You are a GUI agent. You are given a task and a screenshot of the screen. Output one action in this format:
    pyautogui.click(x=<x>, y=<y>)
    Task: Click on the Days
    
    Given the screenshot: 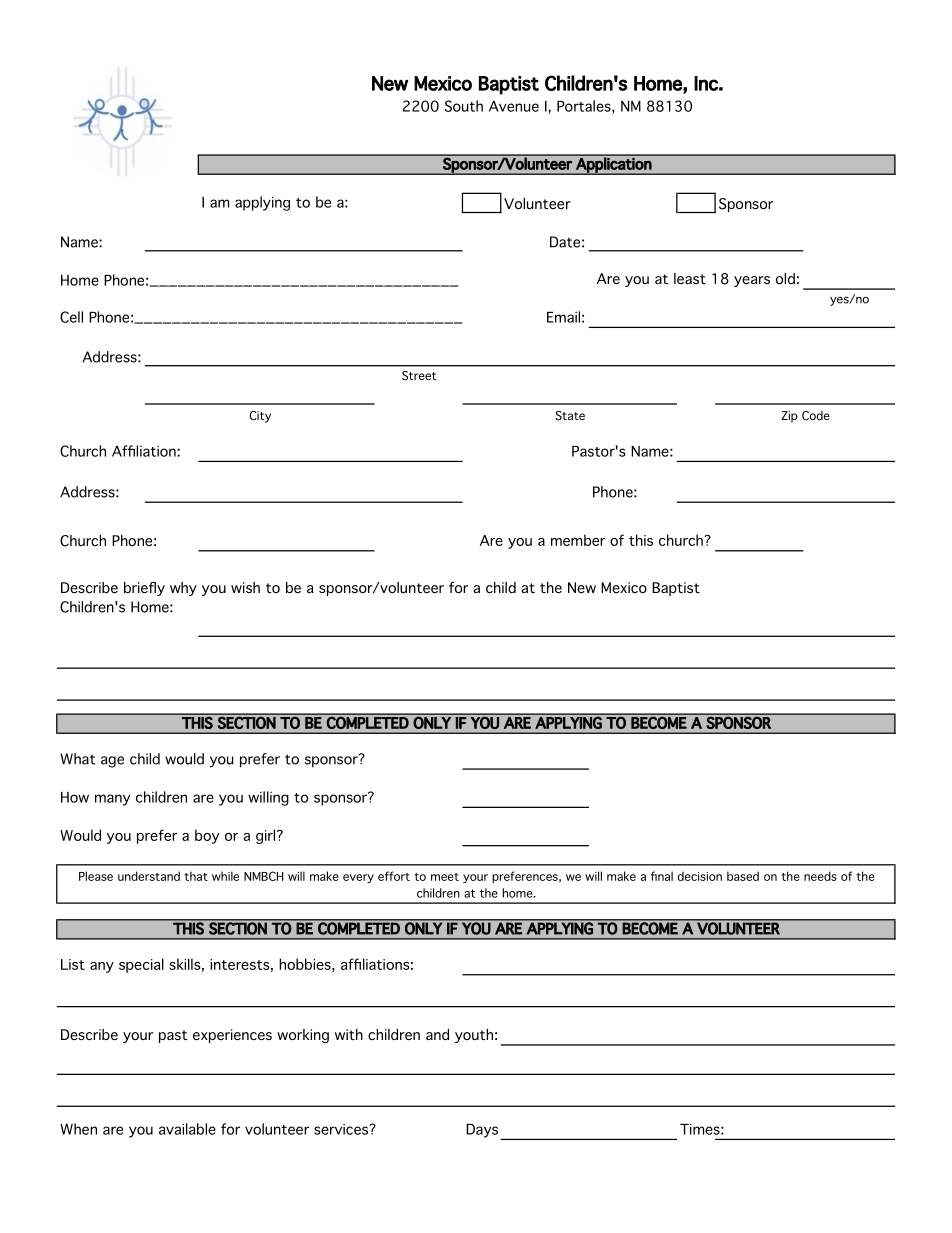 What is the action you would take?
    pyautogui.click(x=482, y=1131)
